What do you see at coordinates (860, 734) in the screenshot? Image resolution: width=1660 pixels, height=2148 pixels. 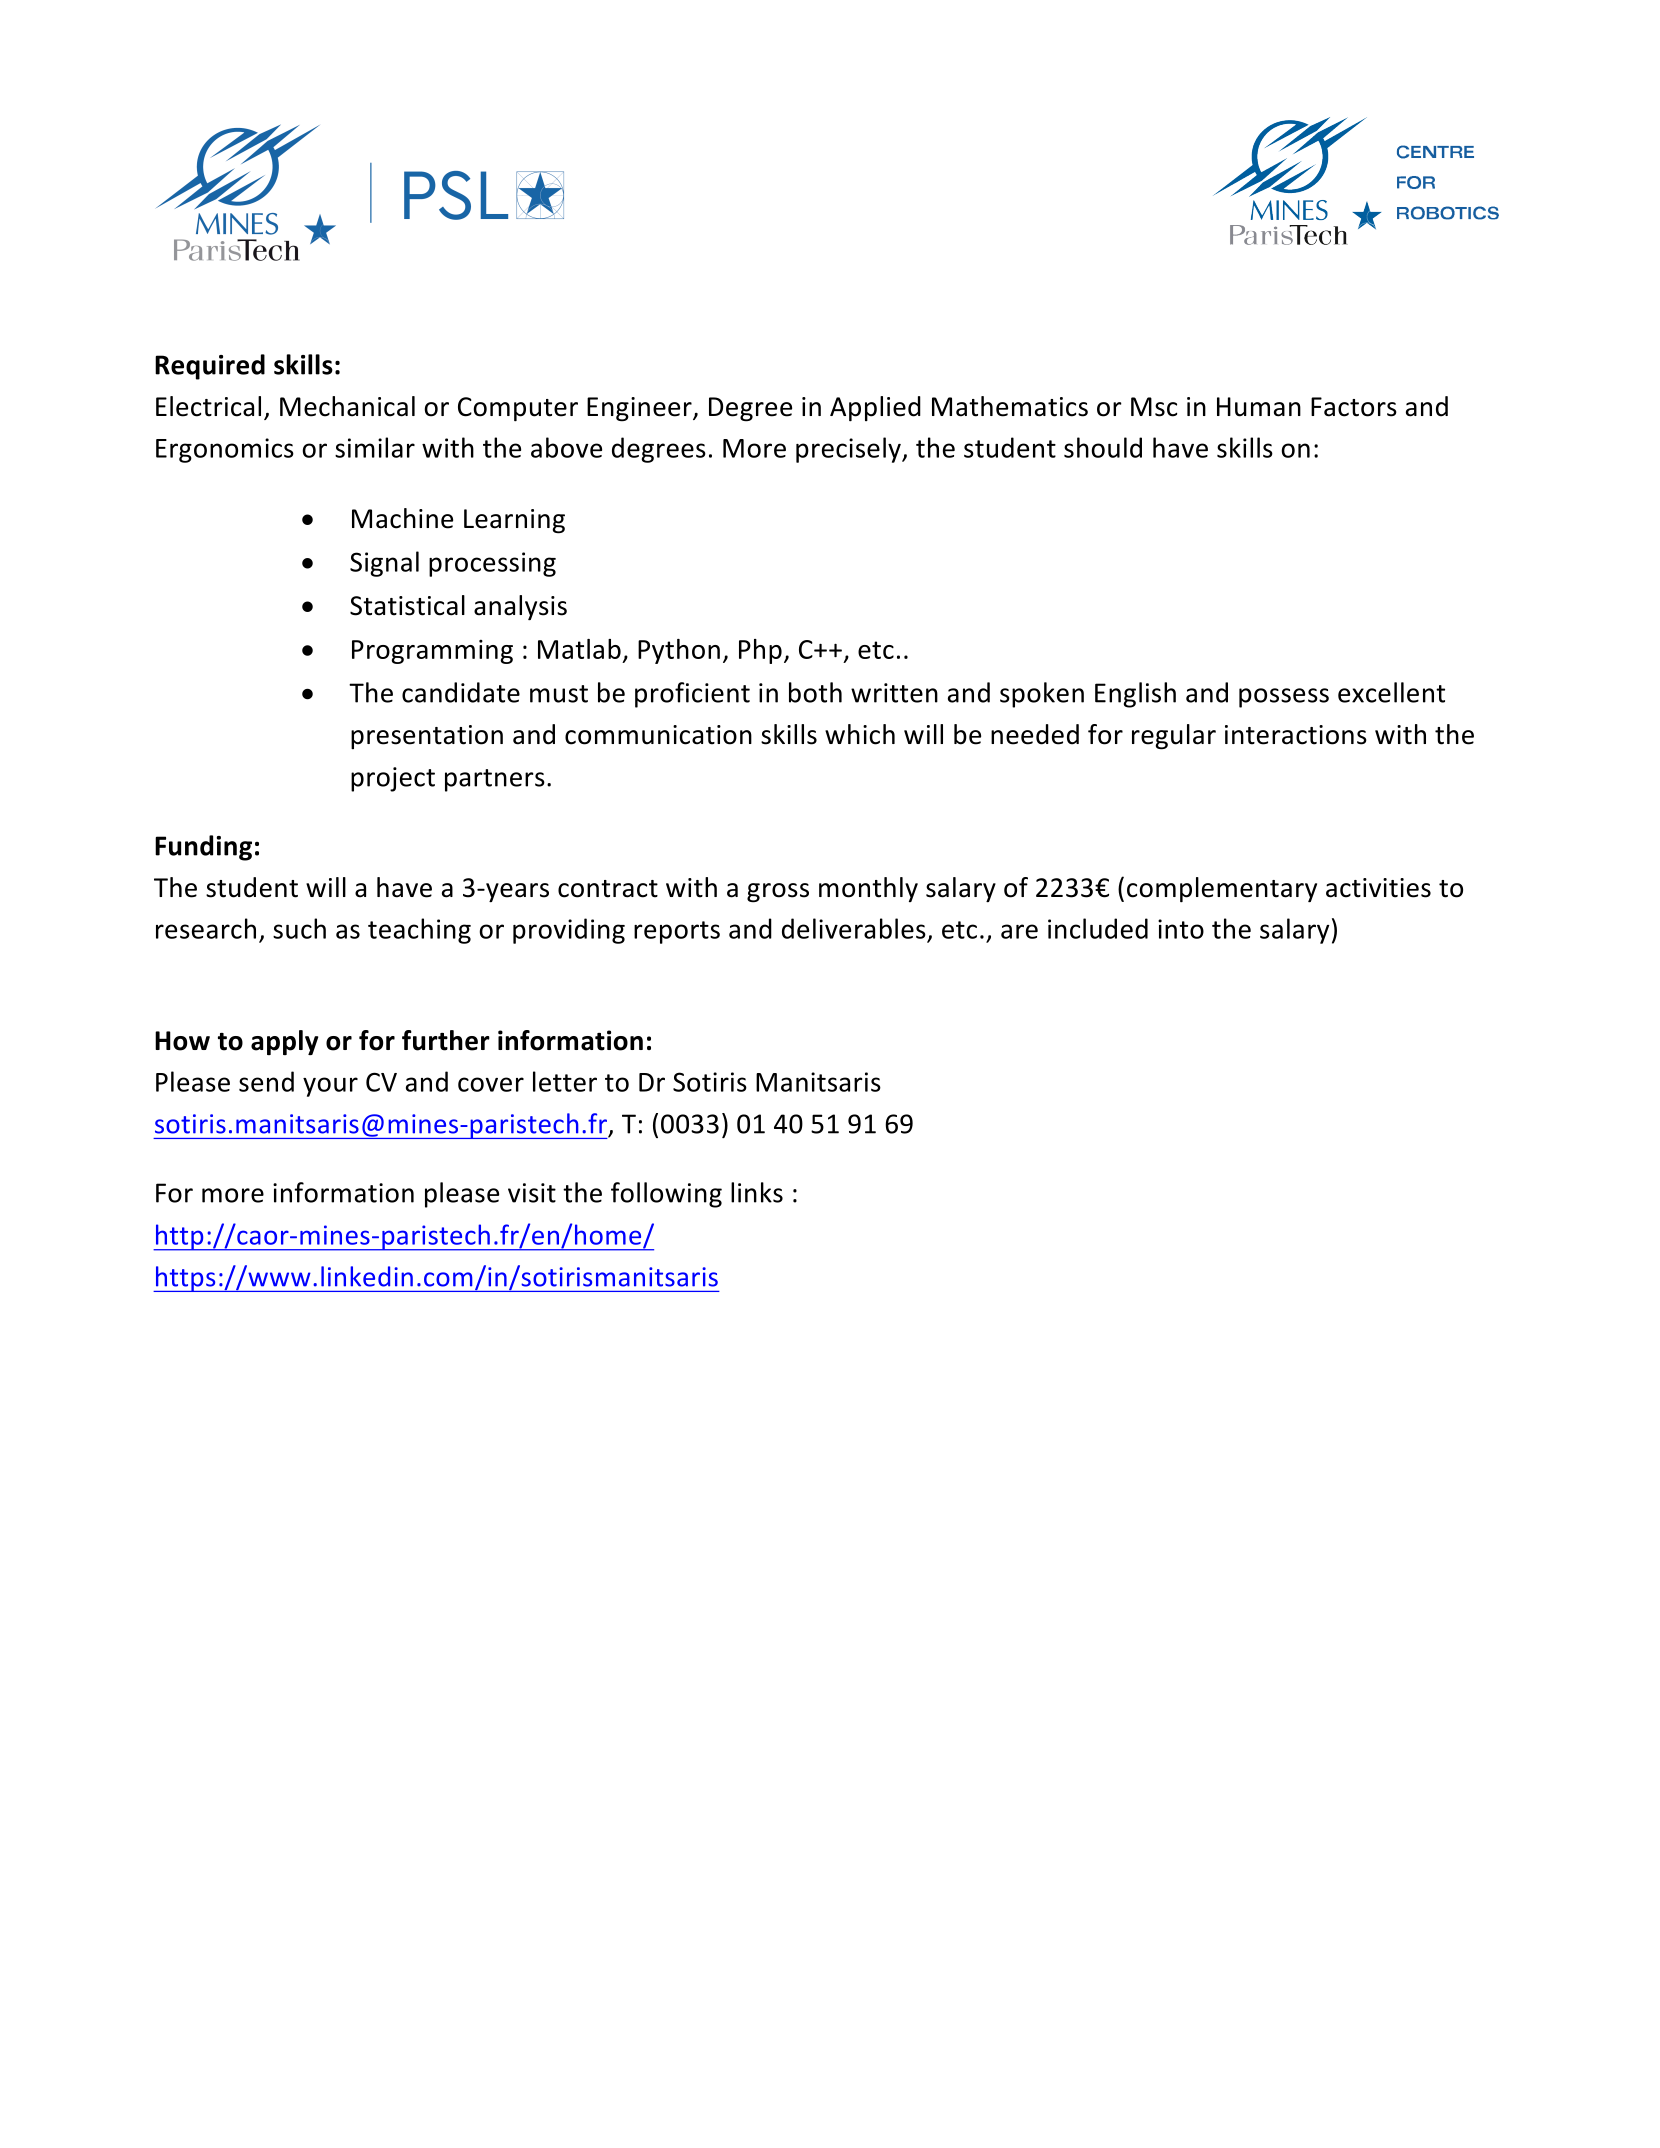 I see `which` at bounding box center [860, 734].
